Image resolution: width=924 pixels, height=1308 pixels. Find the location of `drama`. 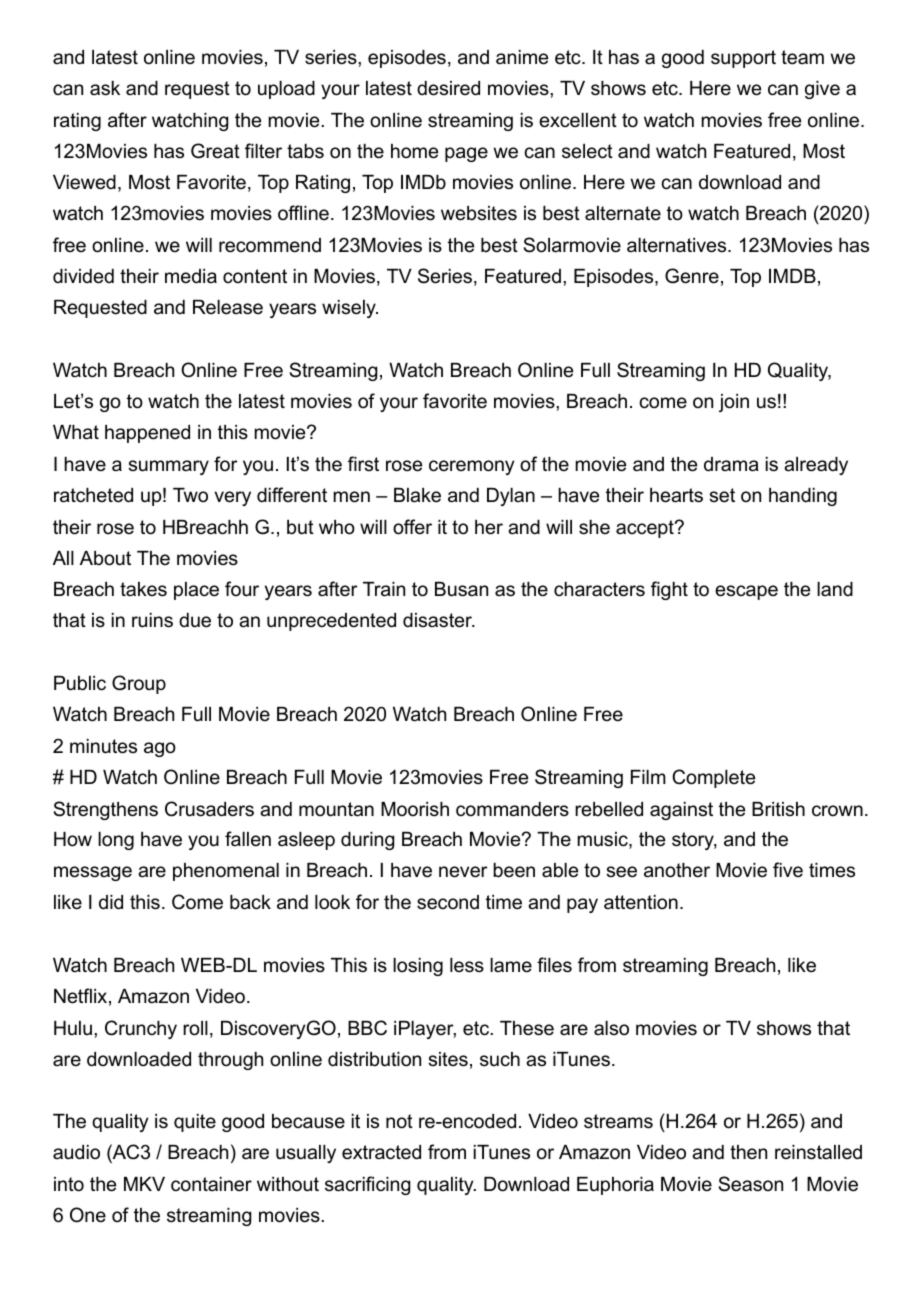

drama is located at coordinates (731, 464).
